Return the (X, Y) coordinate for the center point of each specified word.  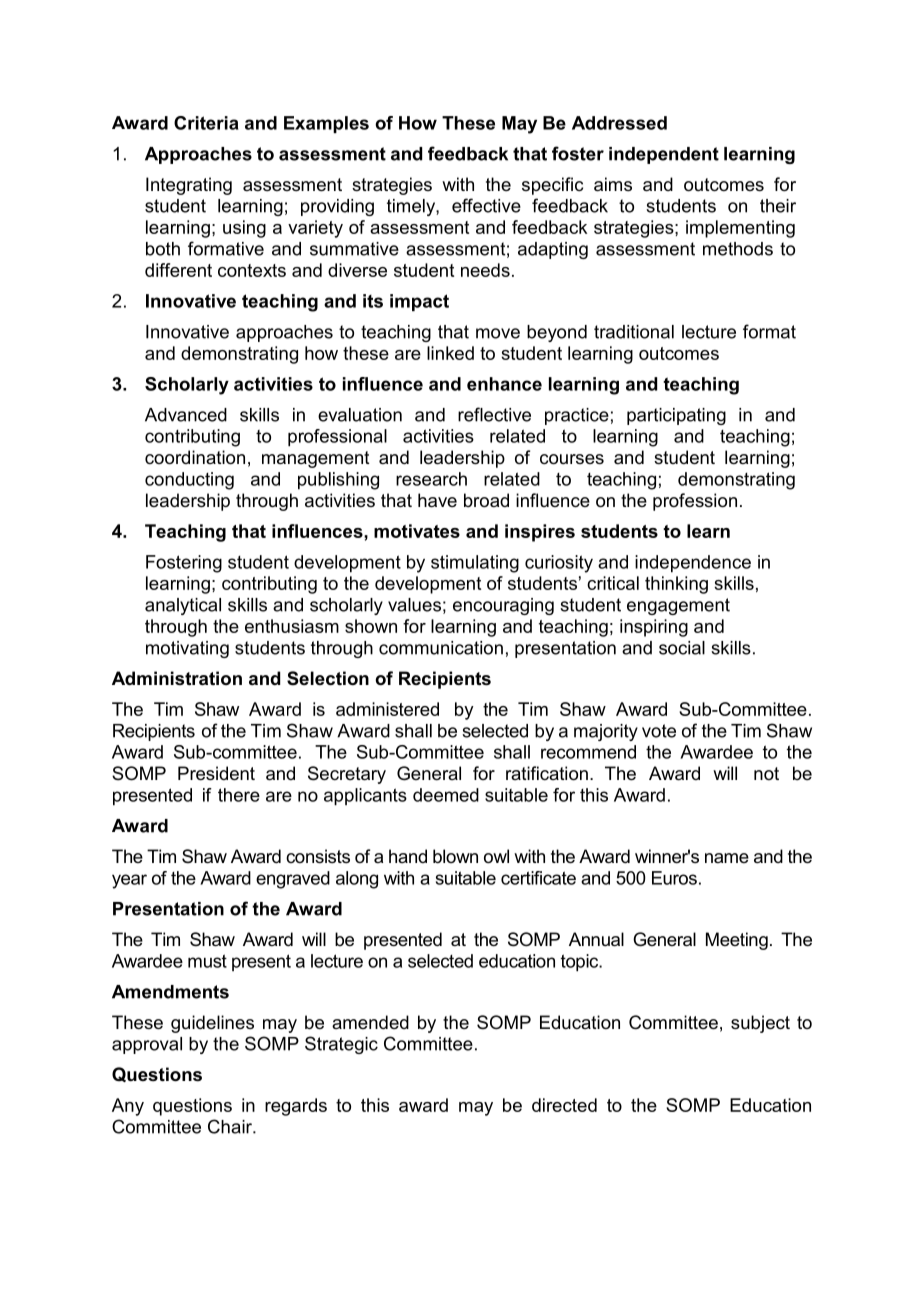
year (129, 881)
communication (441, 648)
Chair (231, 1126)
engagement (678, 606)
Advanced (186, 415)
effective (486, 205)
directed (564, 1105)
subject (760, 1024)
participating (676, 416)
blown (455, 856)
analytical (183, 606)
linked (450, 353)
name (727, 858)
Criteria (206, 123)
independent (664, 155)
